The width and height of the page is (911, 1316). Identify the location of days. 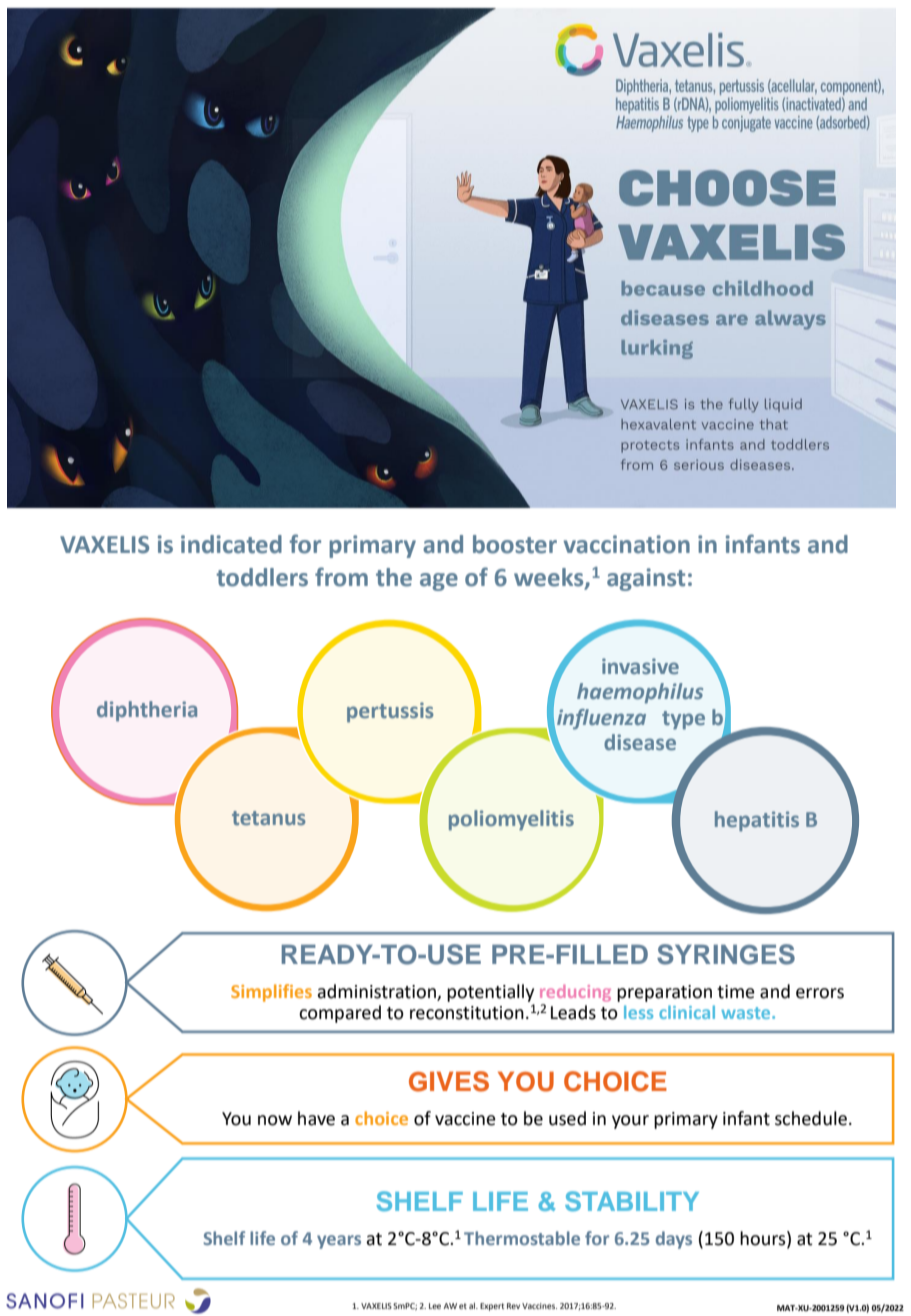
(674, 1240).
